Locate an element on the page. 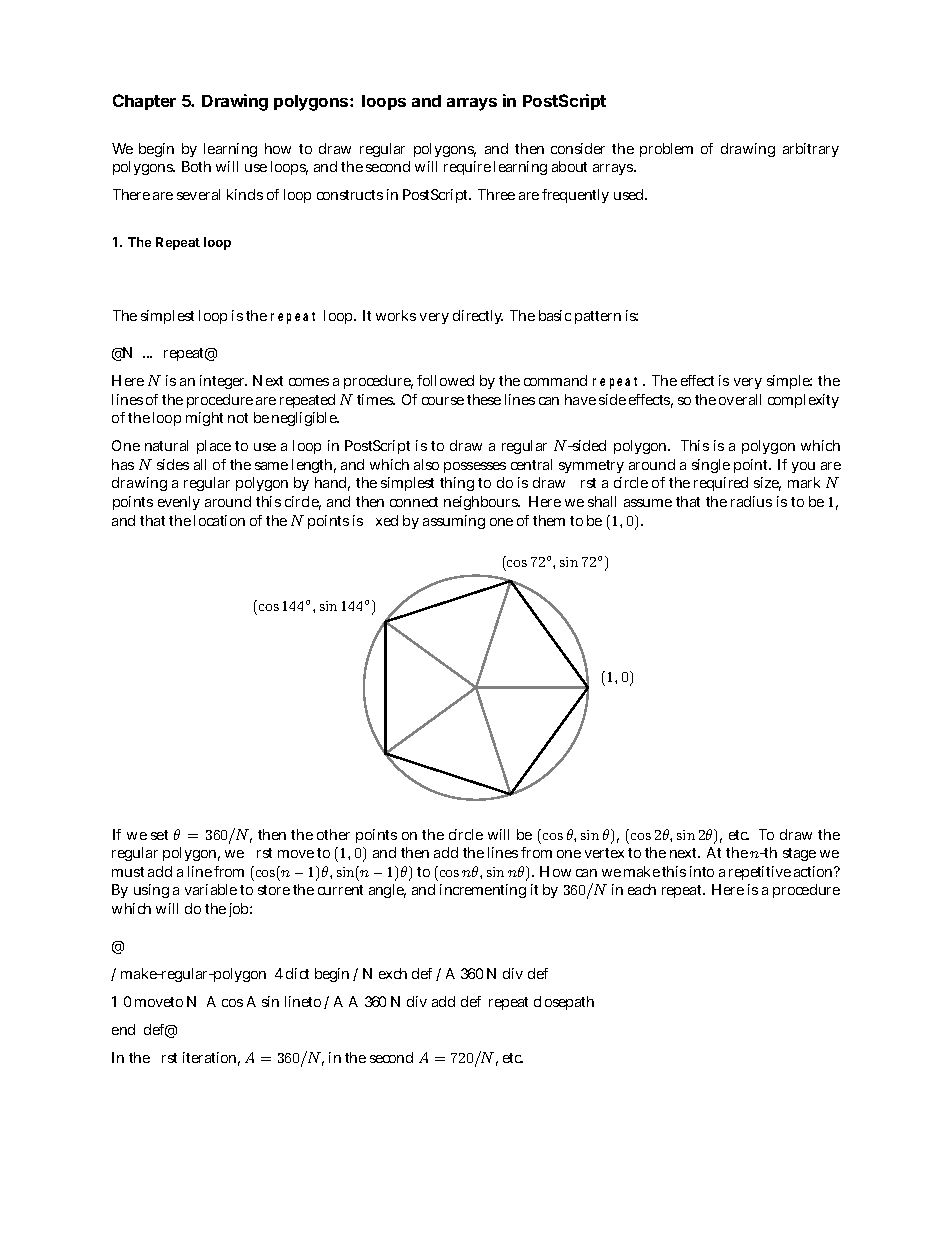 This document has width=952, height=1233. each is located at coordinates (642, 889).
